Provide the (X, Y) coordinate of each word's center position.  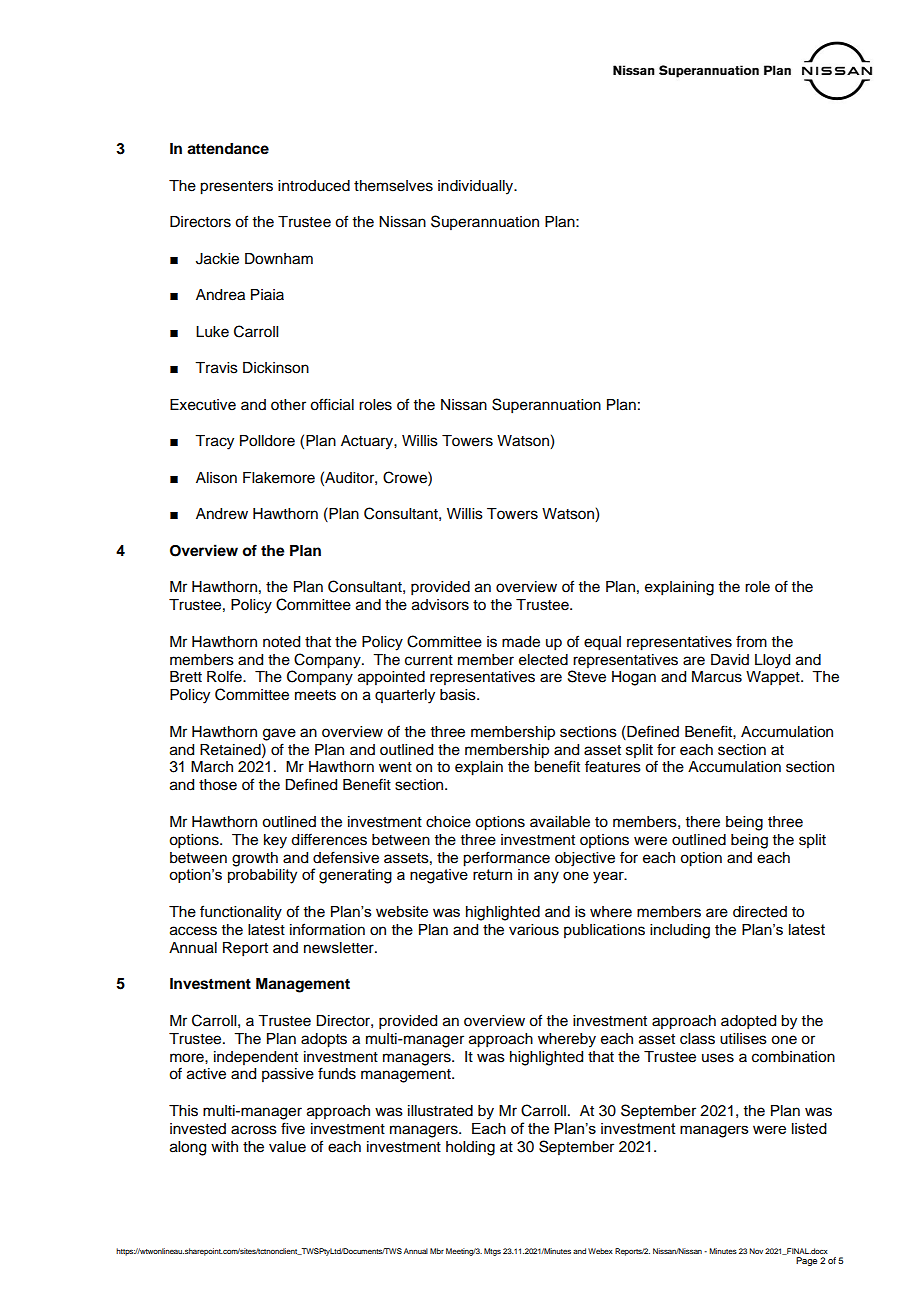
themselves (393, 186)
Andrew (222, 514)
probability (262, 876)
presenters (236, 188)
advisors (440, 605)
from (751, 641)
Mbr (437, 1251)
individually (477, 187)
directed (760, 912)
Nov (756, 1251)
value (287, 1147)
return (492, 874)
